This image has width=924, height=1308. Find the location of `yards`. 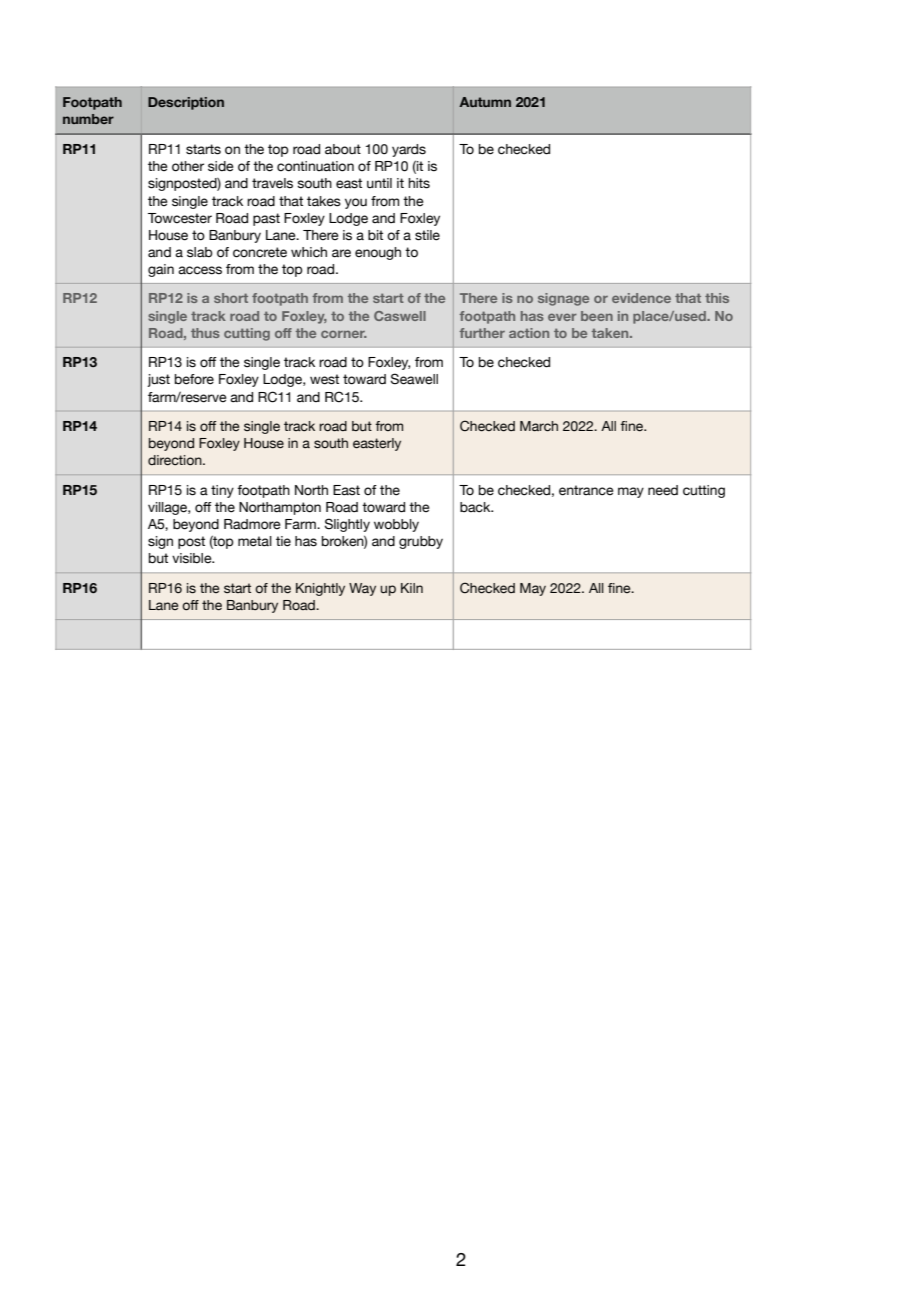

yards is located at coordinates (409, 150).
